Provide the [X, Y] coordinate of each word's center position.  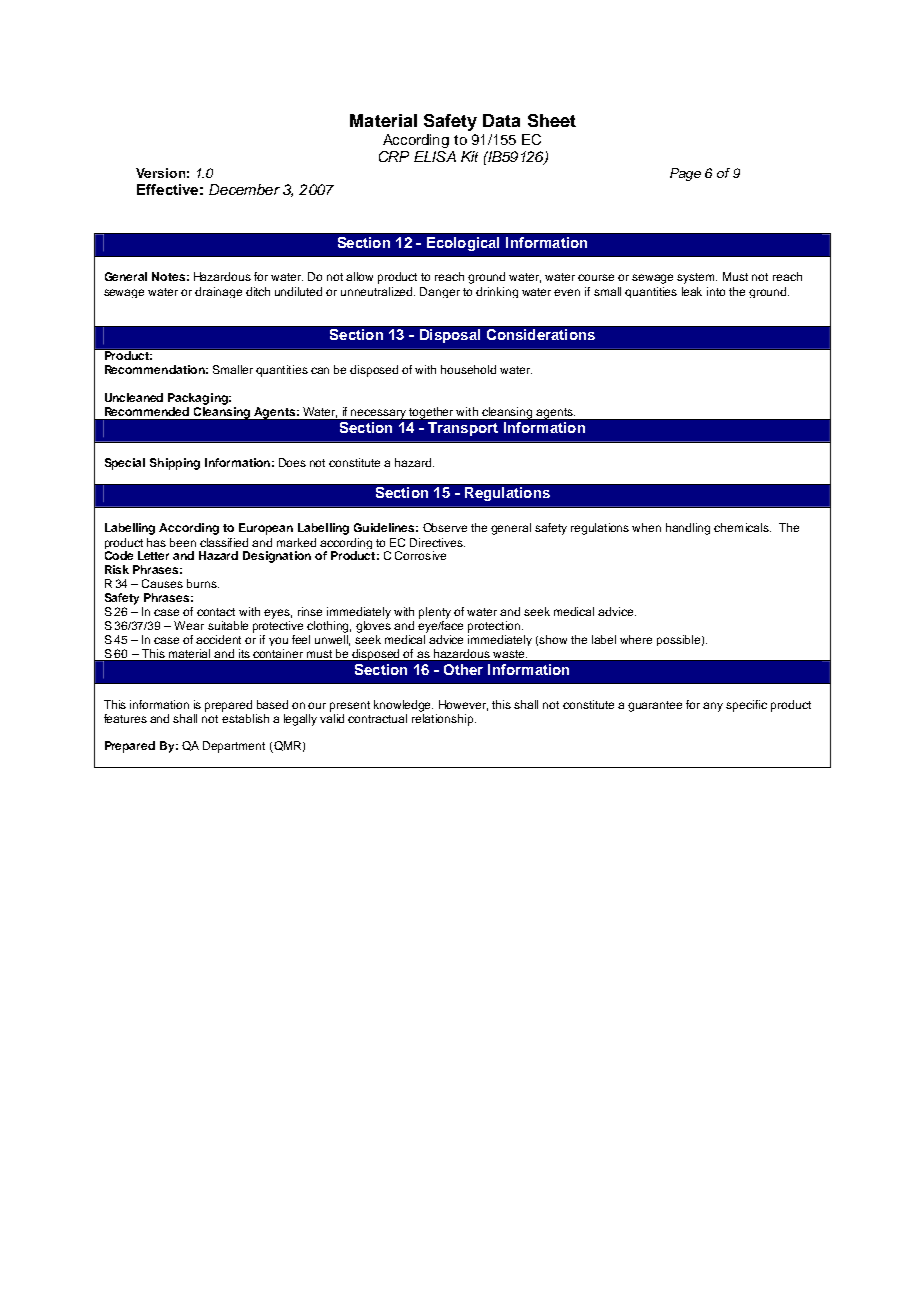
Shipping [175, 464]
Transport [463, 429]
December [244, 189]
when [646, 527]
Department [234, 747]
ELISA [435, 156]
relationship [444, 720]
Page [685, 174]
